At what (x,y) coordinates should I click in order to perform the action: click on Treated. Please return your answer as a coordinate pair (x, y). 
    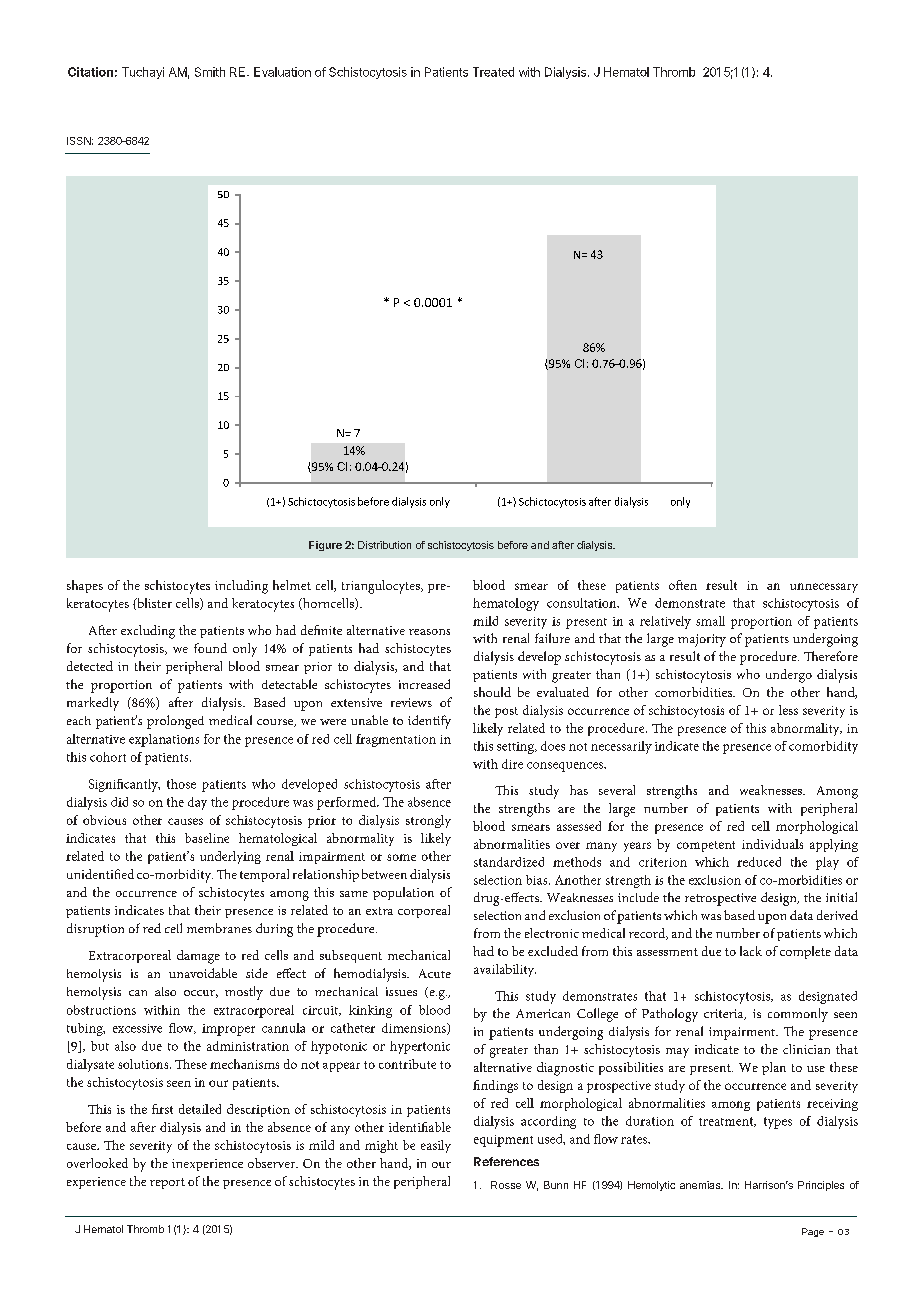
    Looking at the image, I should click on (493, 72).
